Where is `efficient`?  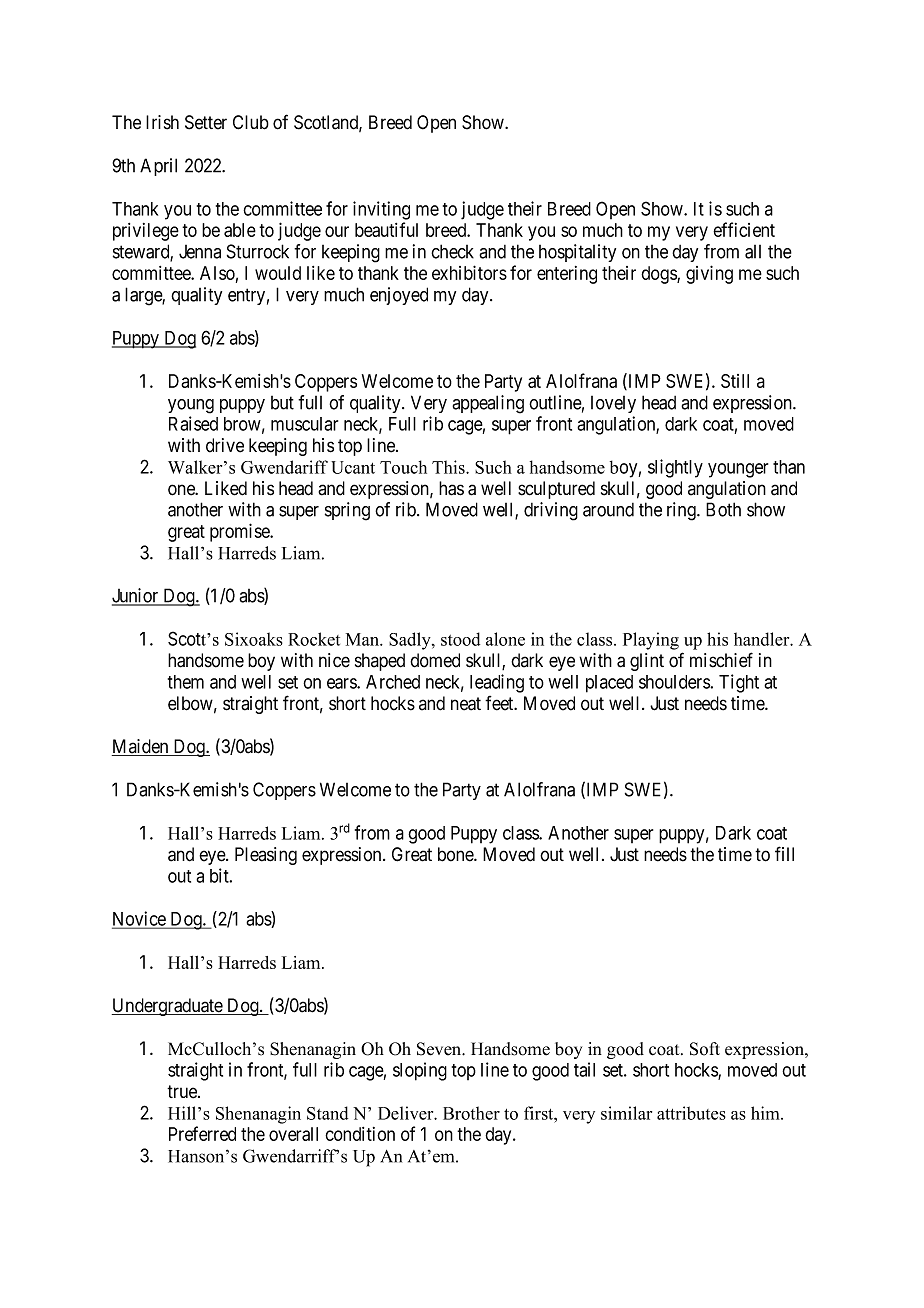 efficient is located at coordinates (744, 229).
